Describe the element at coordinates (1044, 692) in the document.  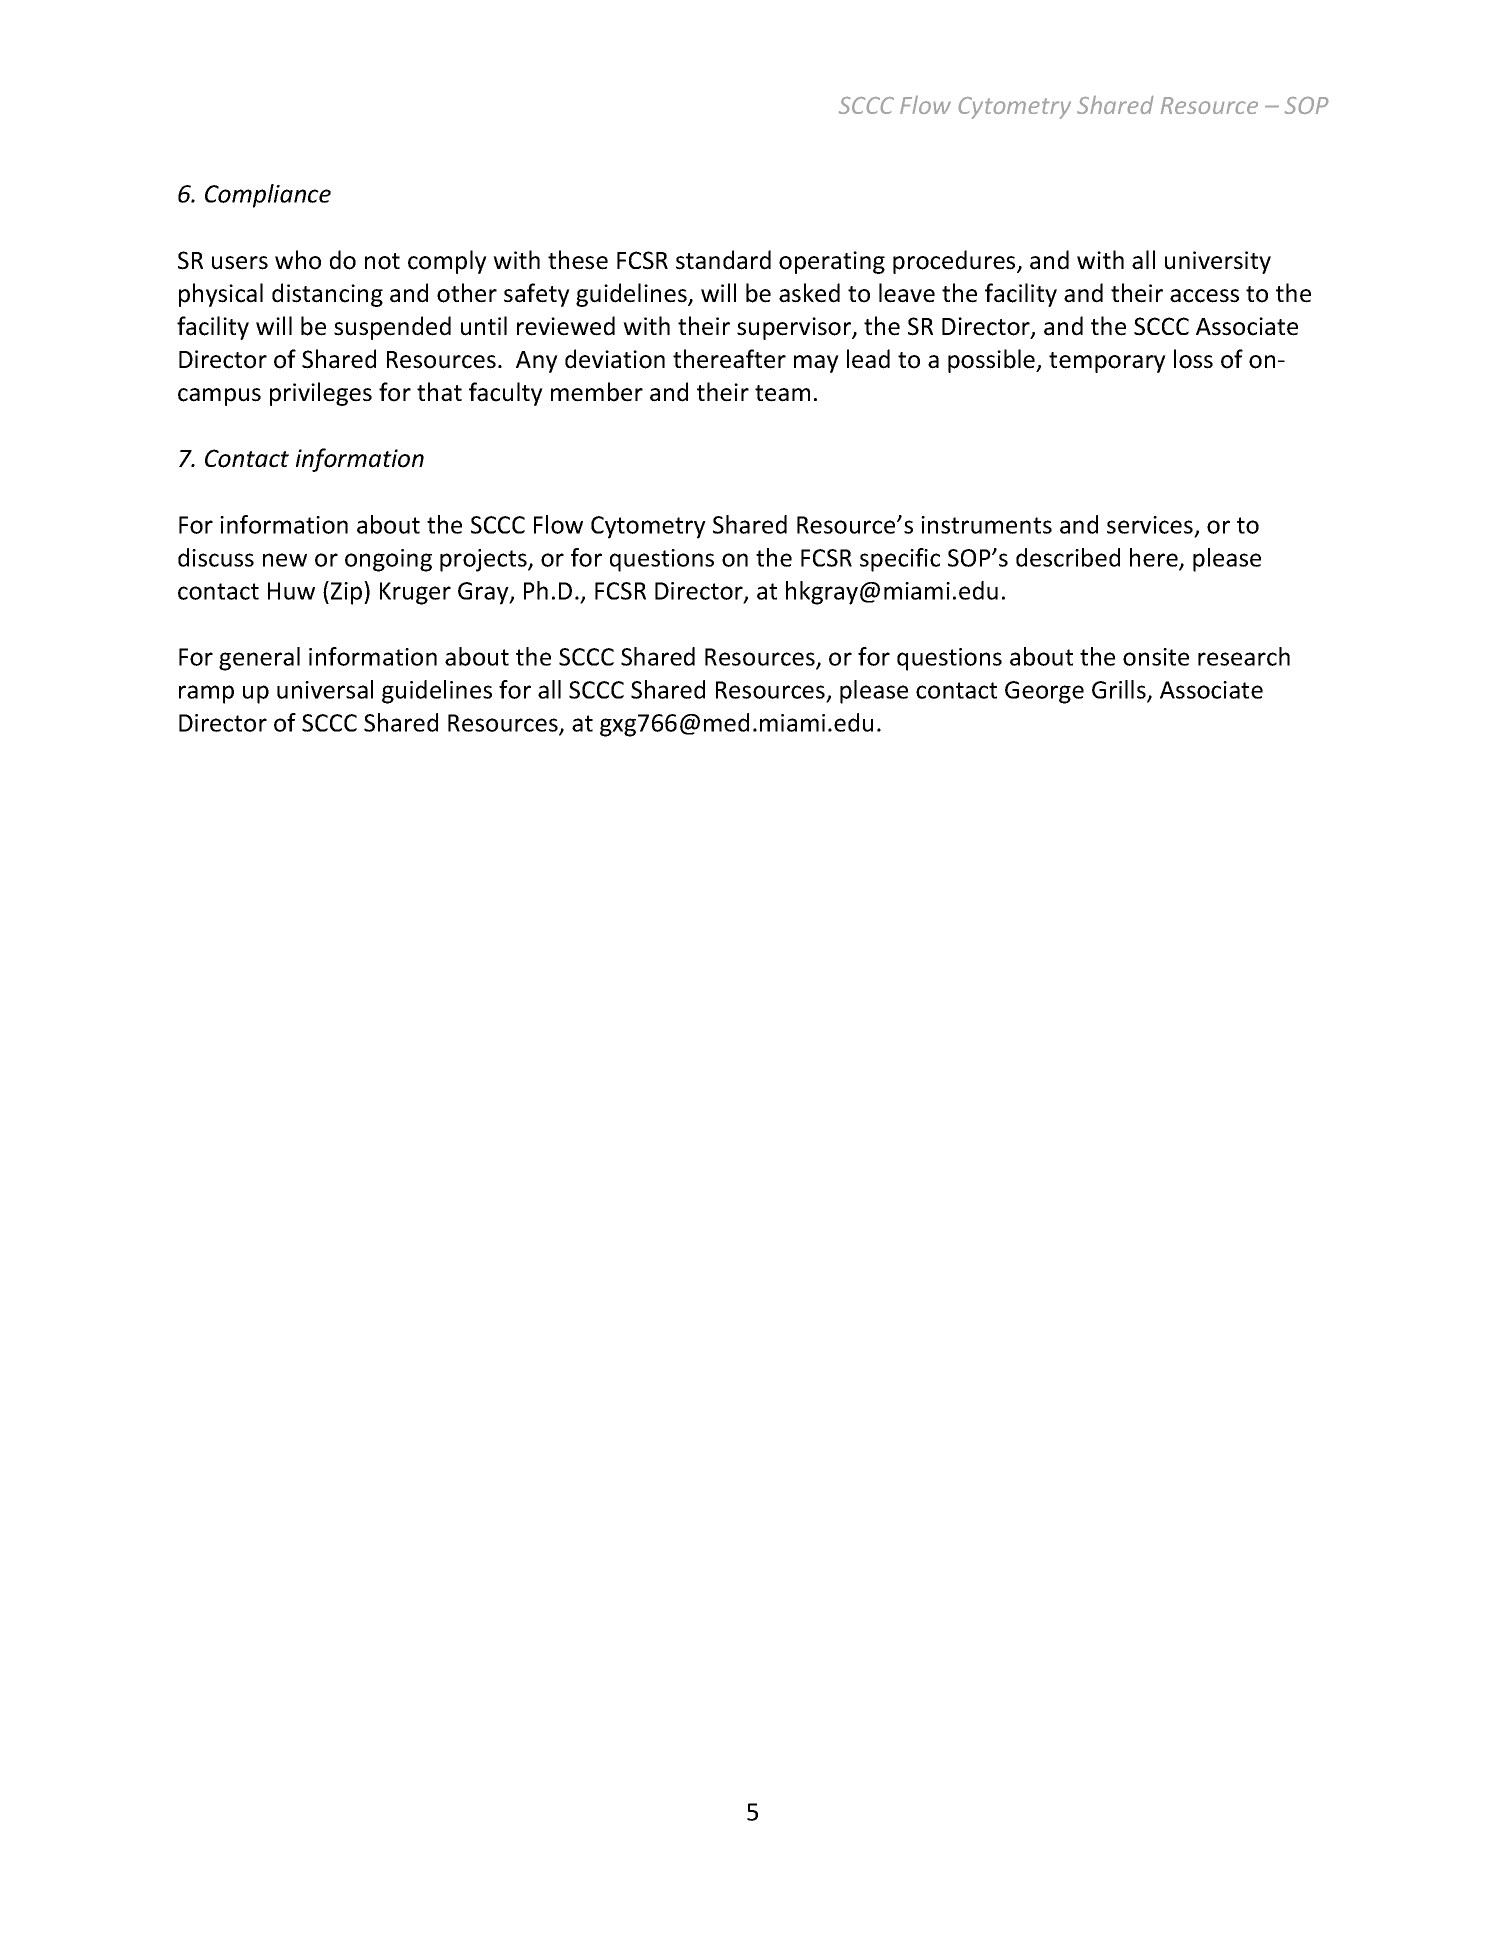
I see `George` at that location.
